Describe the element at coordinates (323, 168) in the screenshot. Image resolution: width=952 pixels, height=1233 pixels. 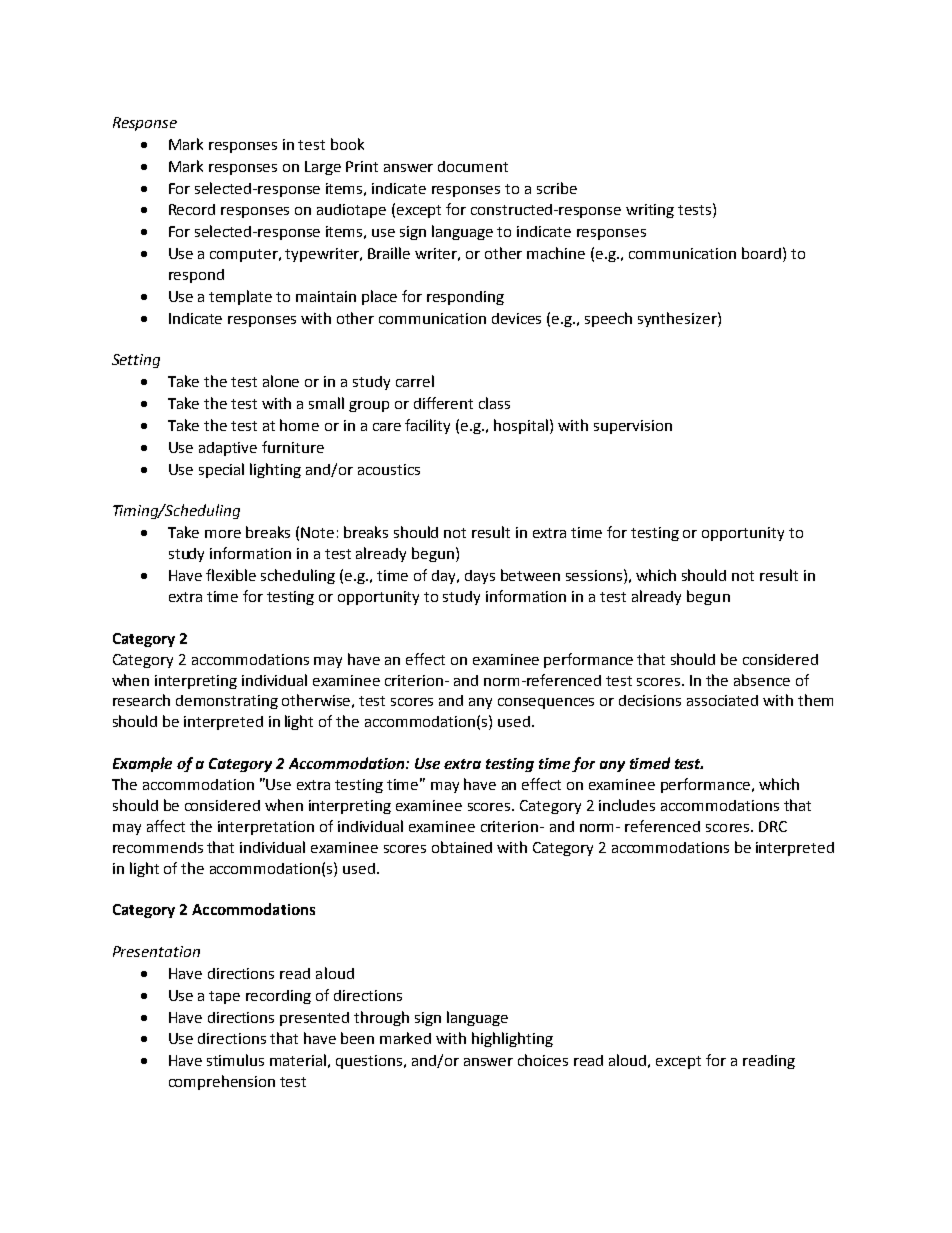
I see `Large` at that location.
